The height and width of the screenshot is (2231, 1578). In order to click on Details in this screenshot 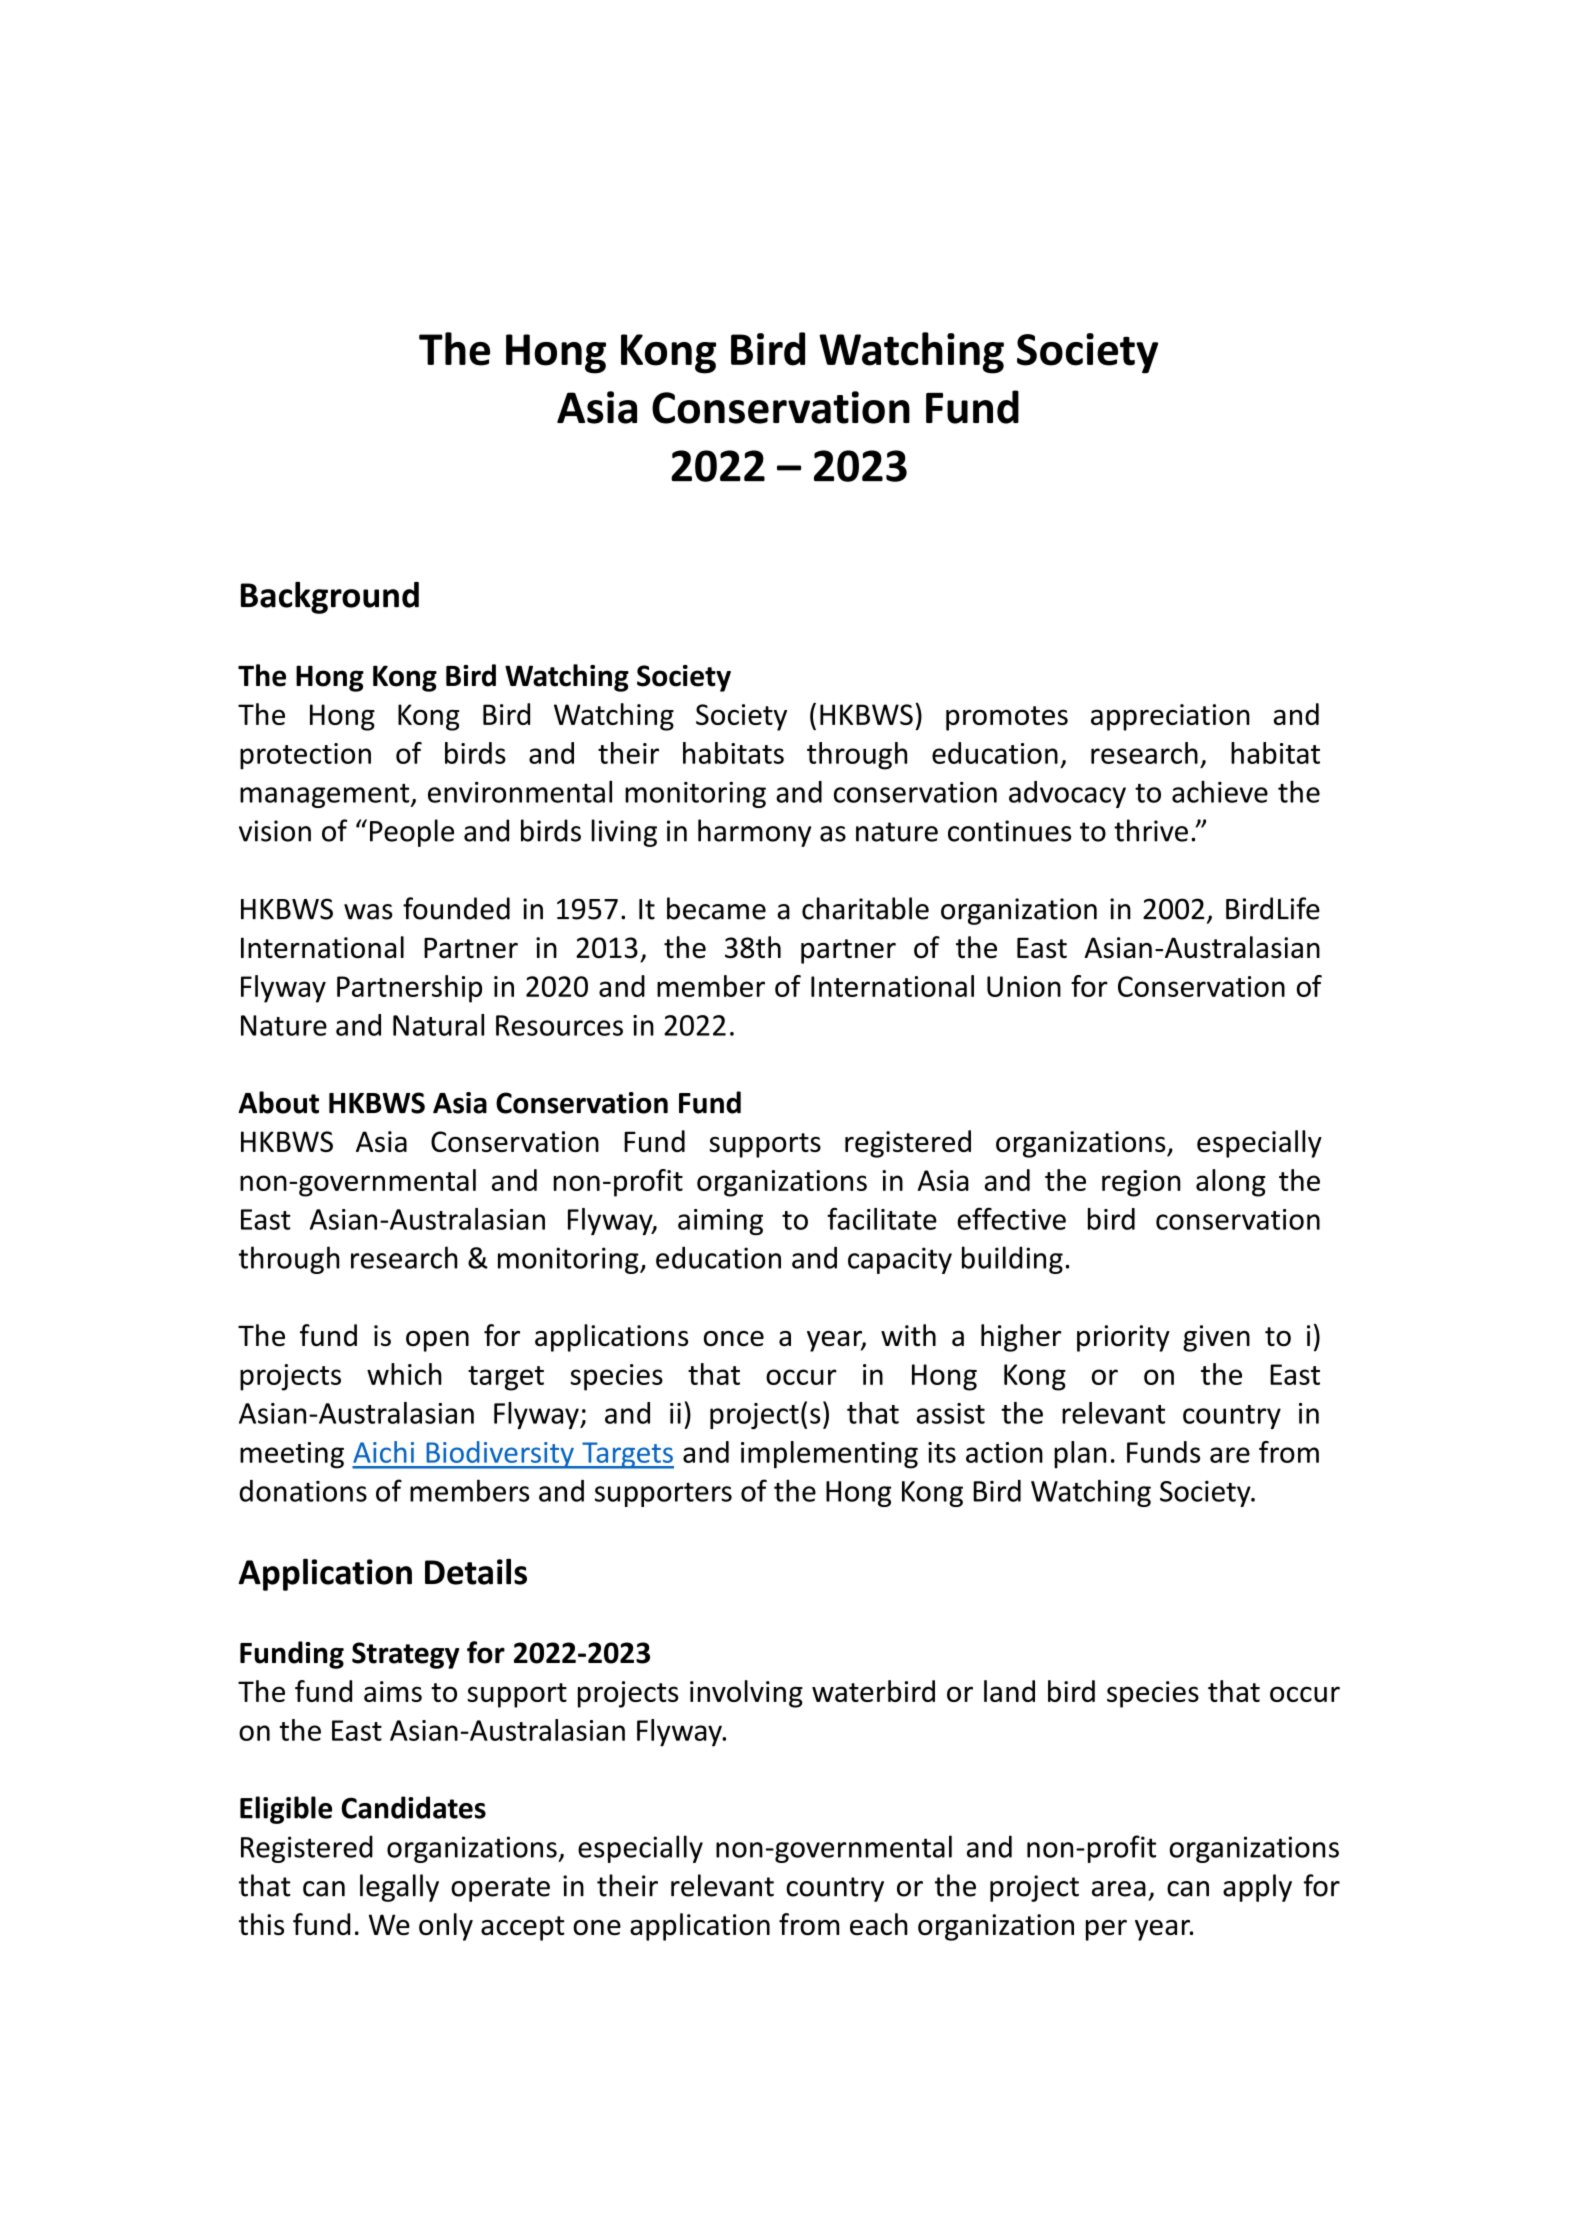, I will do `click(476, 1571)`.
